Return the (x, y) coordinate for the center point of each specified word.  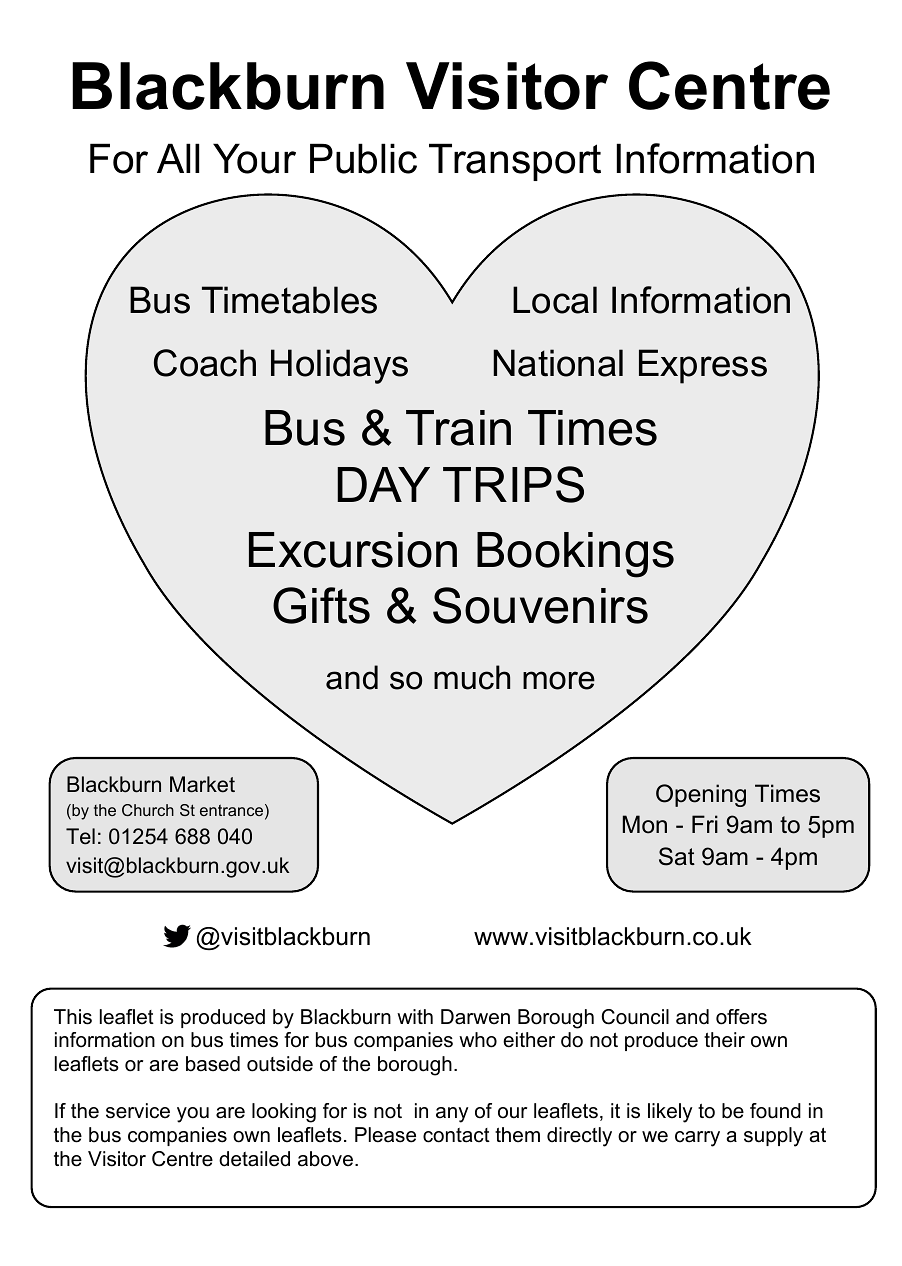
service (138, 1111)
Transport (515, 162)
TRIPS (513, 484)
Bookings (575, 555)
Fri (705, 824)
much (472, 677)
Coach (205, 363)
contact (456, 1135)
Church (148, 810)
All (178, 158)
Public (363, 158)
